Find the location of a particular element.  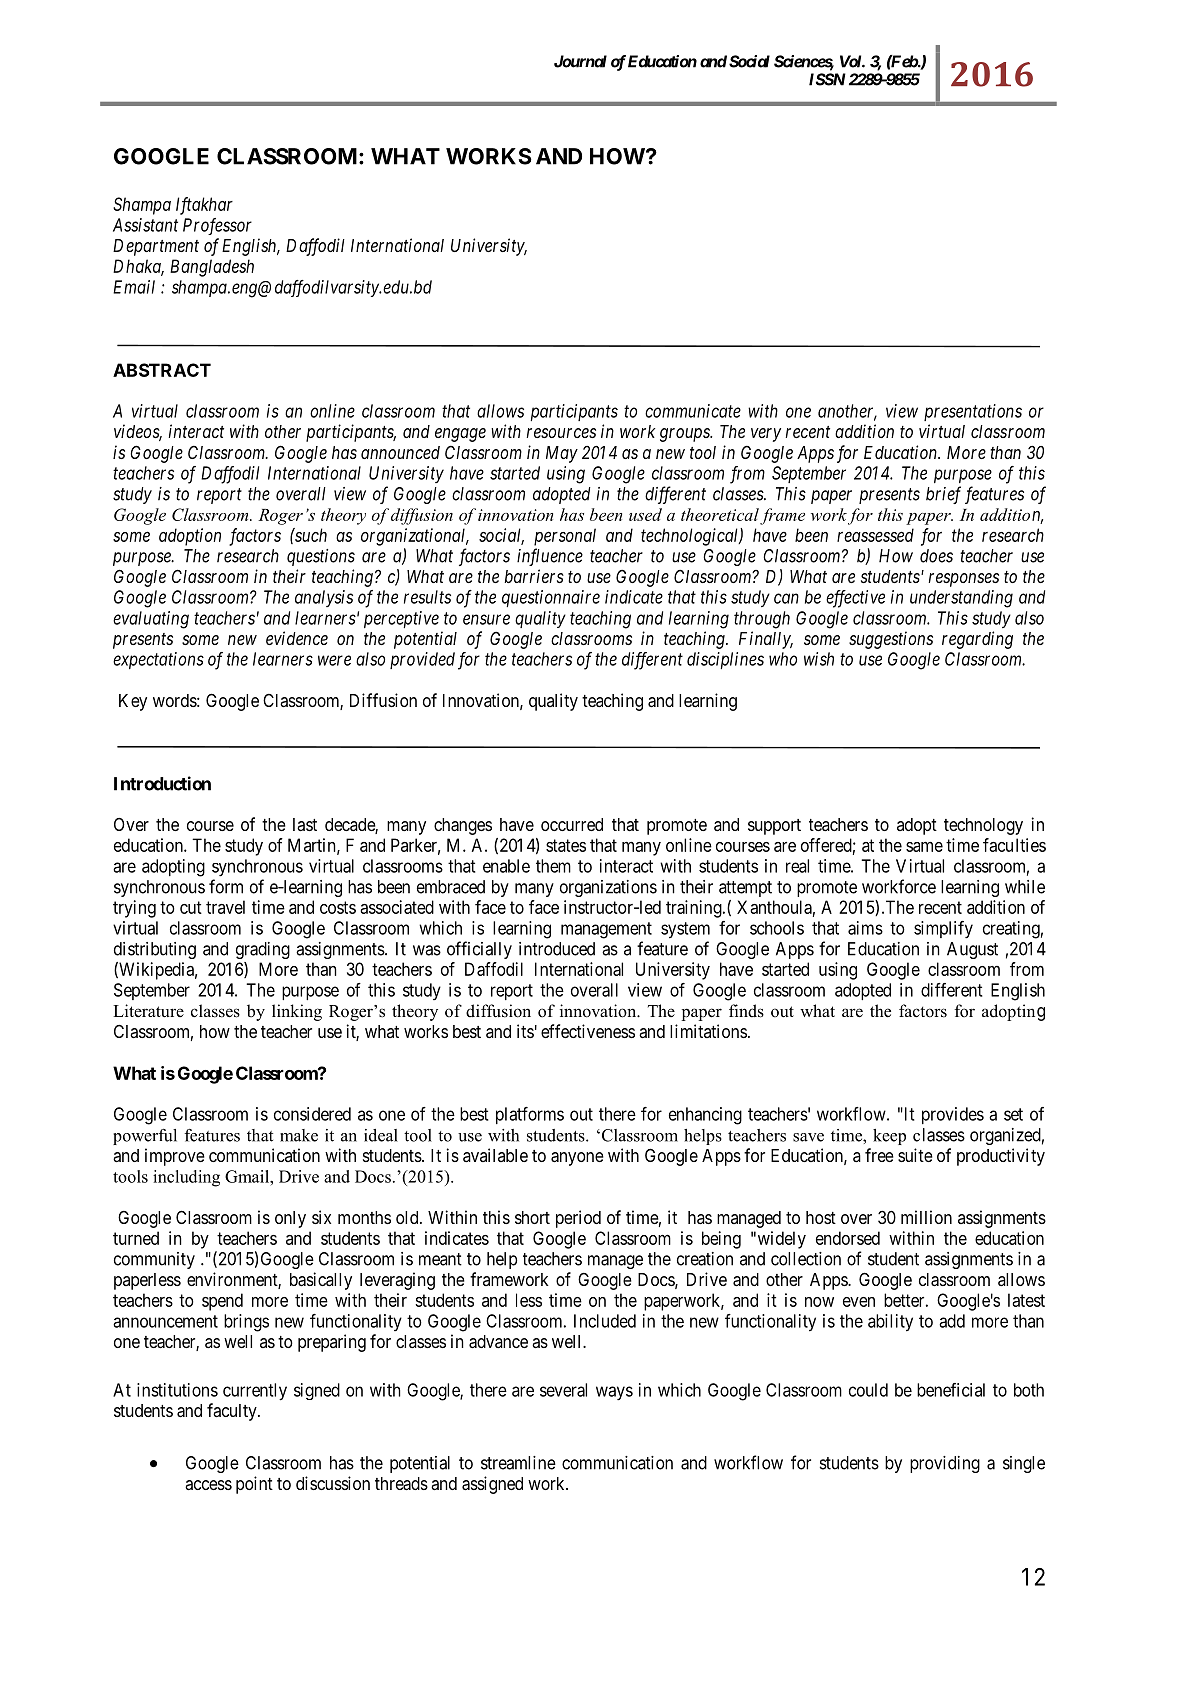

resources is located at coordinates (561, 433).
